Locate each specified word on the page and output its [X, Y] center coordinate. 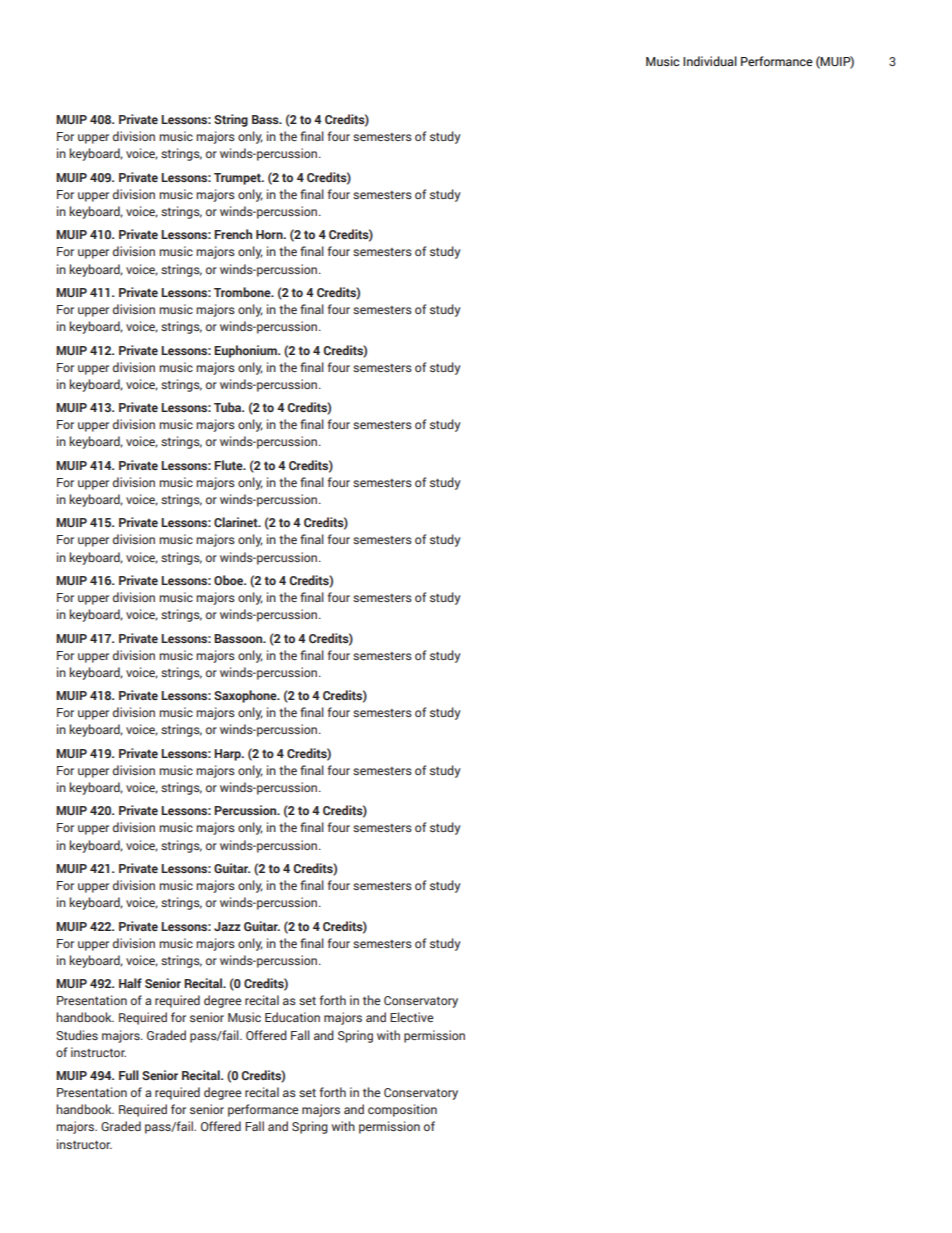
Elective [411, 1017]
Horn [270, 234]
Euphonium [246, 351]
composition [402, 1110]
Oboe [230, 580]
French [233, 234]
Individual [710, 61]
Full [129, 1075]
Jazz [227, 926]
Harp [228, 755]
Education [292, 1017]
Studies [77, 1035]
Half [130, 983]
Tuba [229, 407]
